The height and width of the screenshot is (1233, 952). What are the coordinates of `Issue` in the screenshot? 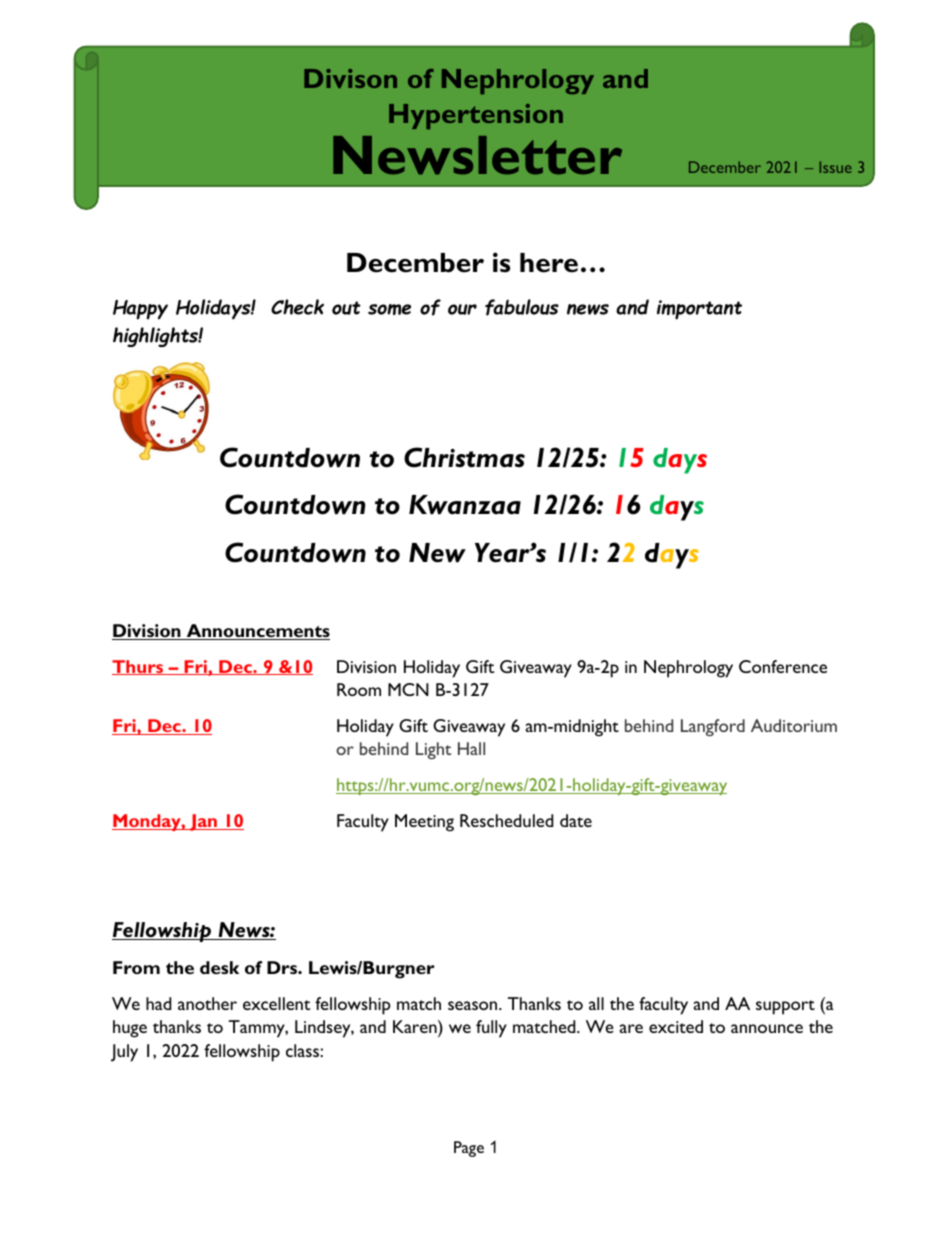 It's located at (836, 167).
